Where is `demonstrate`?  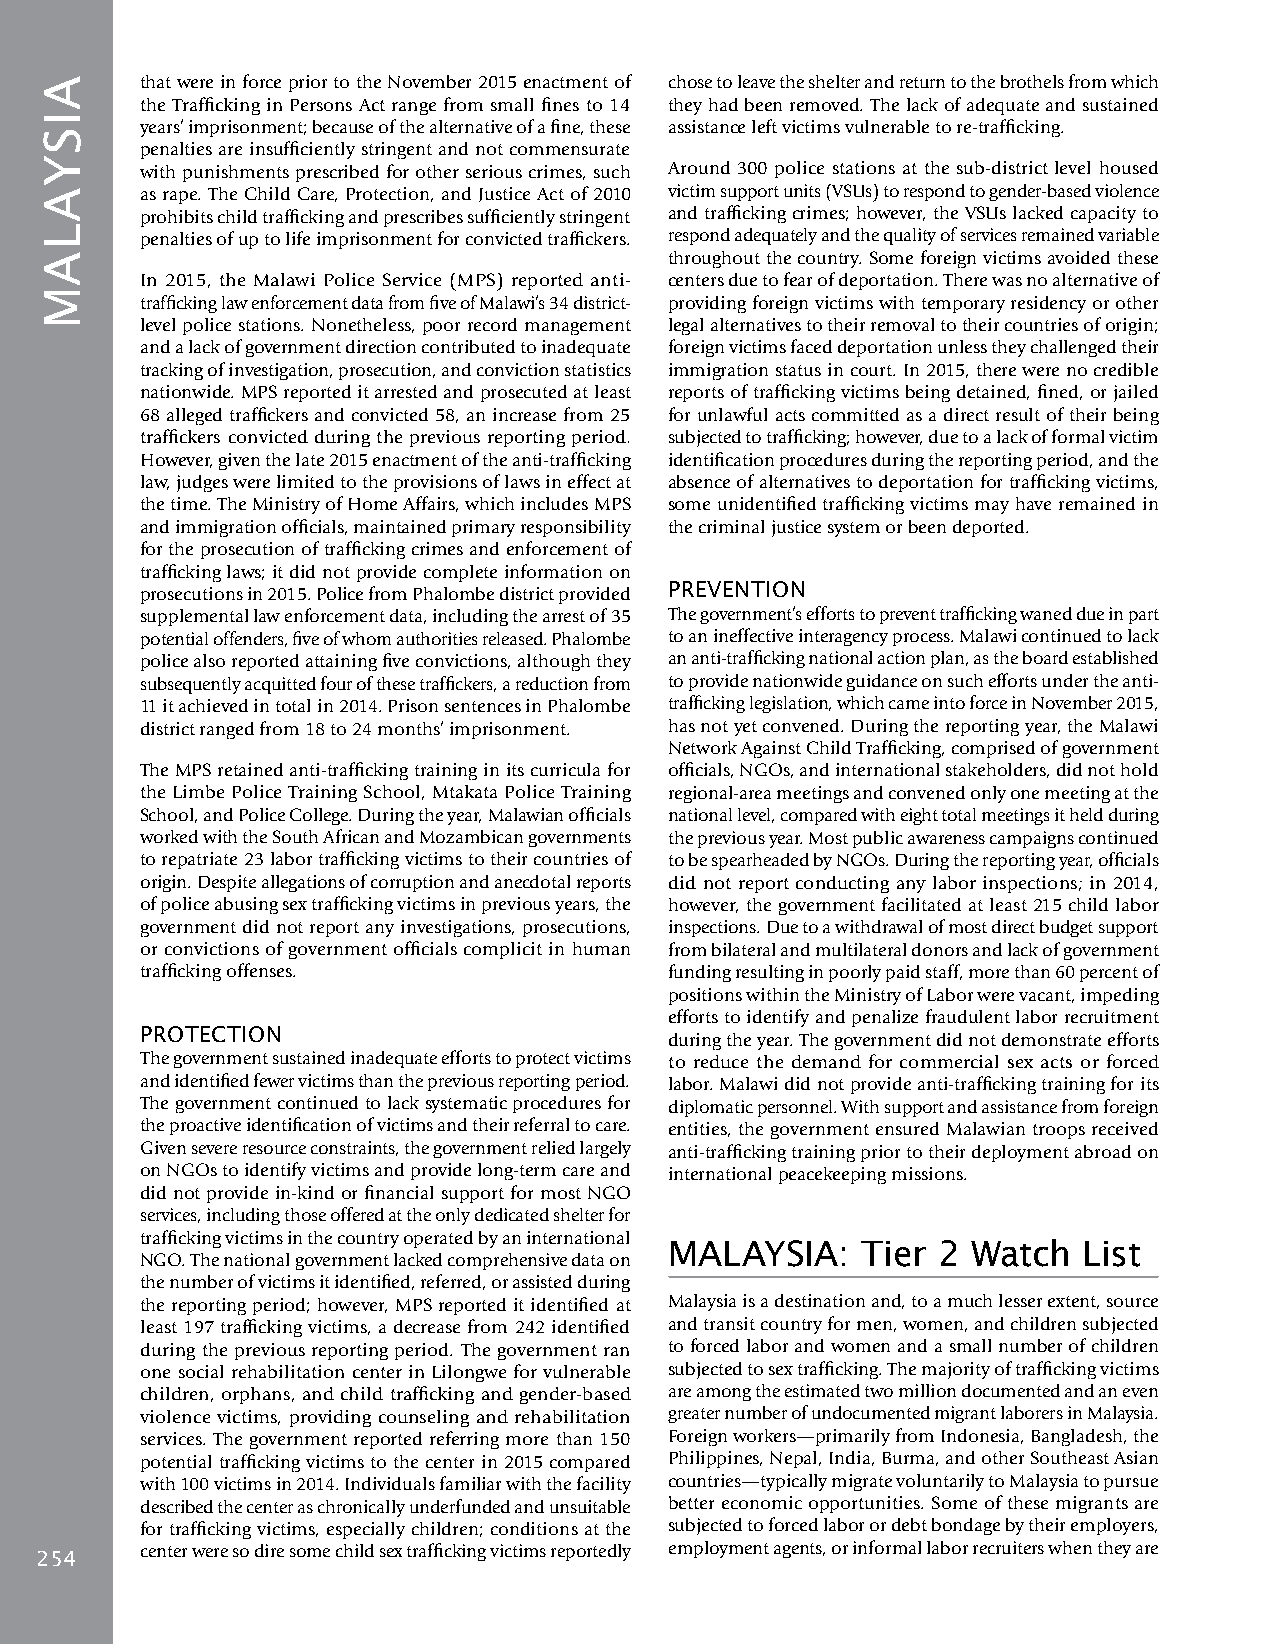 demonstrate is located at coordinates (1051, 1039).
